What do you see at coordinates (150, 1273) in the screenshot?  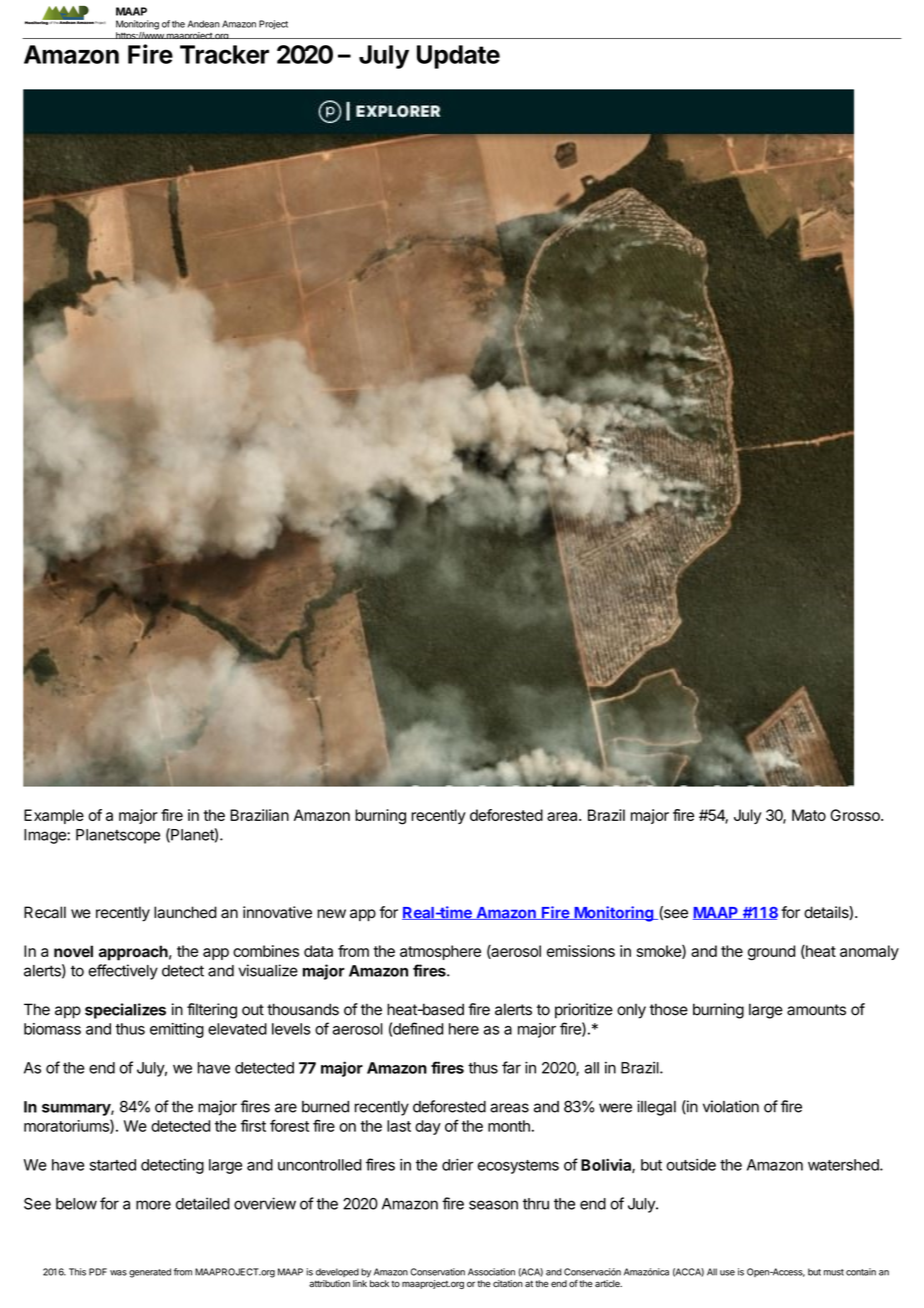 I see `generated` at bounding box center [150, 1273].
